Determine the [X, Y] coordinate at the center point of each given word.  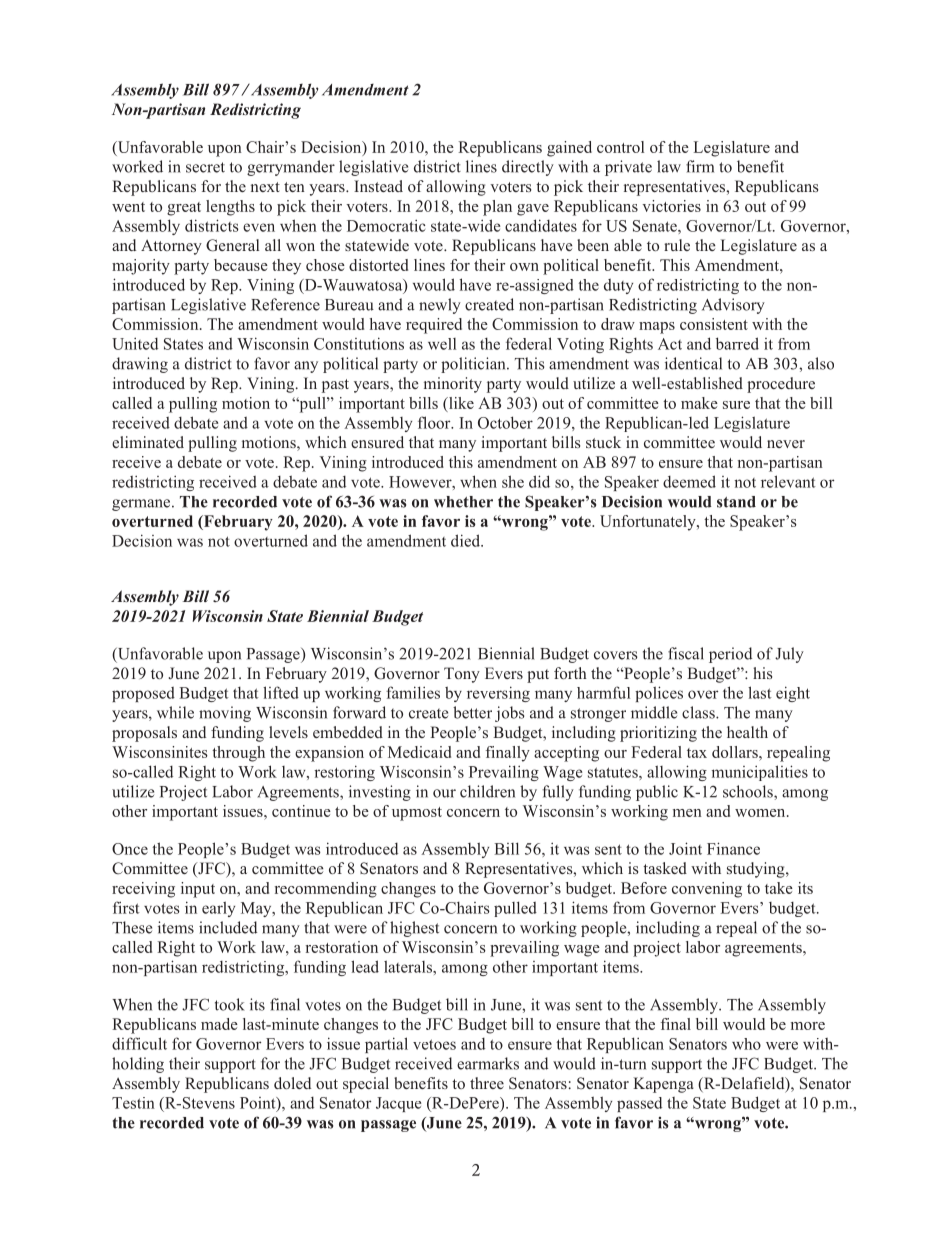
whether [463, 502]
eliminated [148, 442]
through [238, 754]
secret [205, 167]
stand [736, 502]
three [487, 1083]
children [487, 791]
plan [497, 208]
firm [700, 166]
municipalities [760, 773]
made [219, 1024]
